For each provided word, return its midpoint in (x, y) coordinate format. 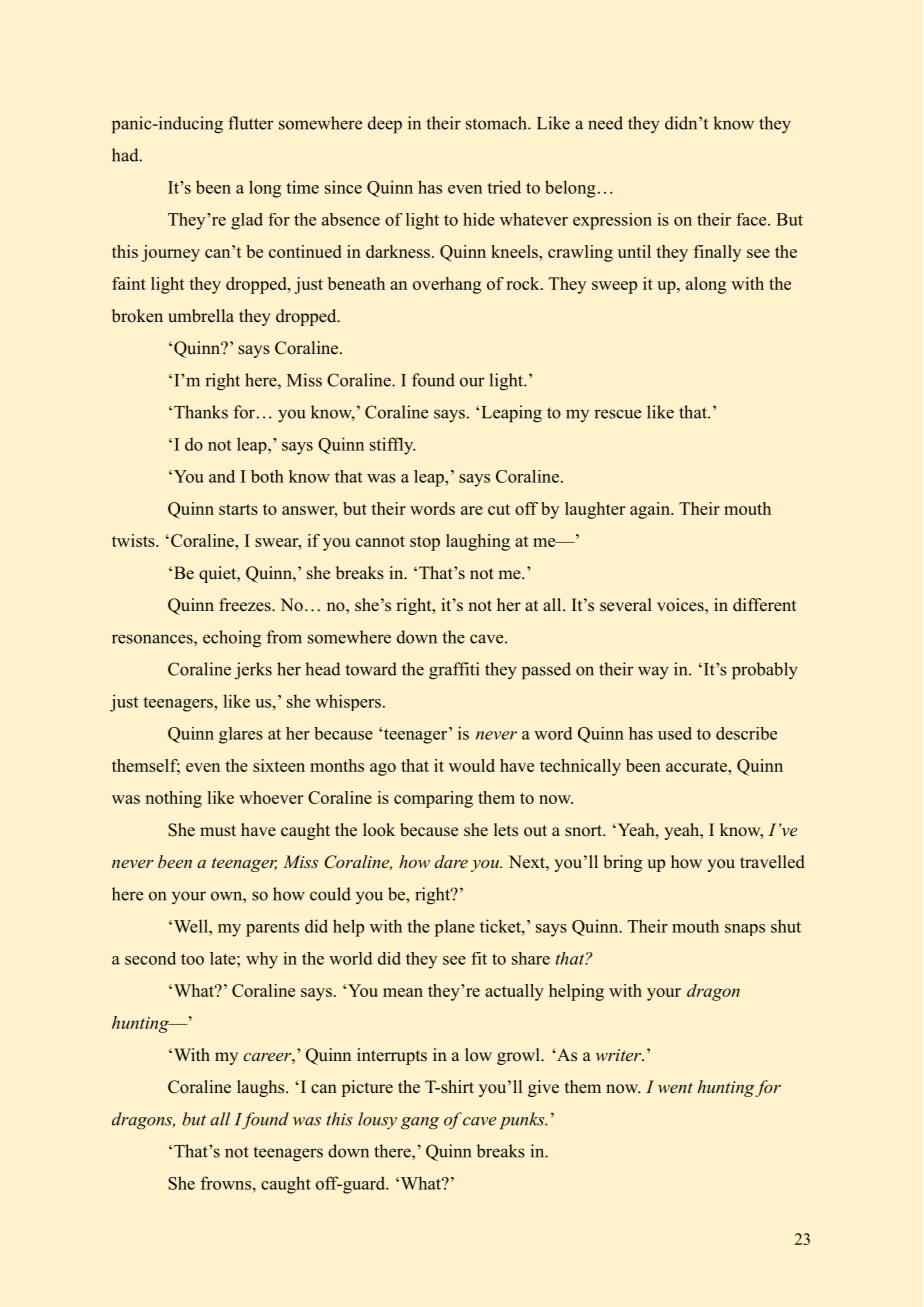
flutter (251, 123)
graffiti (454, 671)
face (751, 219)
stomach (497, 123)
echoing (232, 639)
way (653, 672)
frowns (226, 1183)
